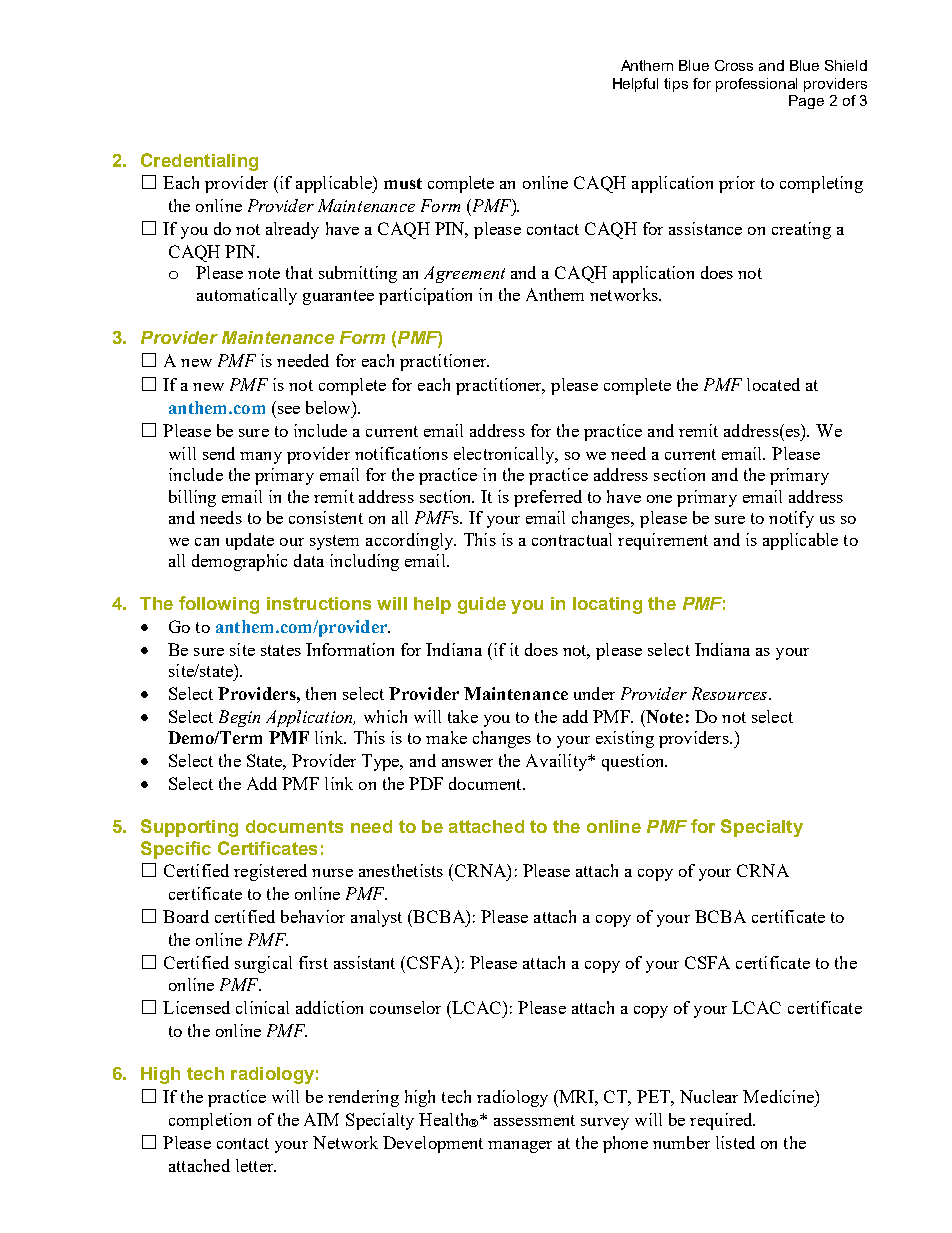 This screenshot has width=952, height=1233. I want to click on Supporting, so click(189, 828).
